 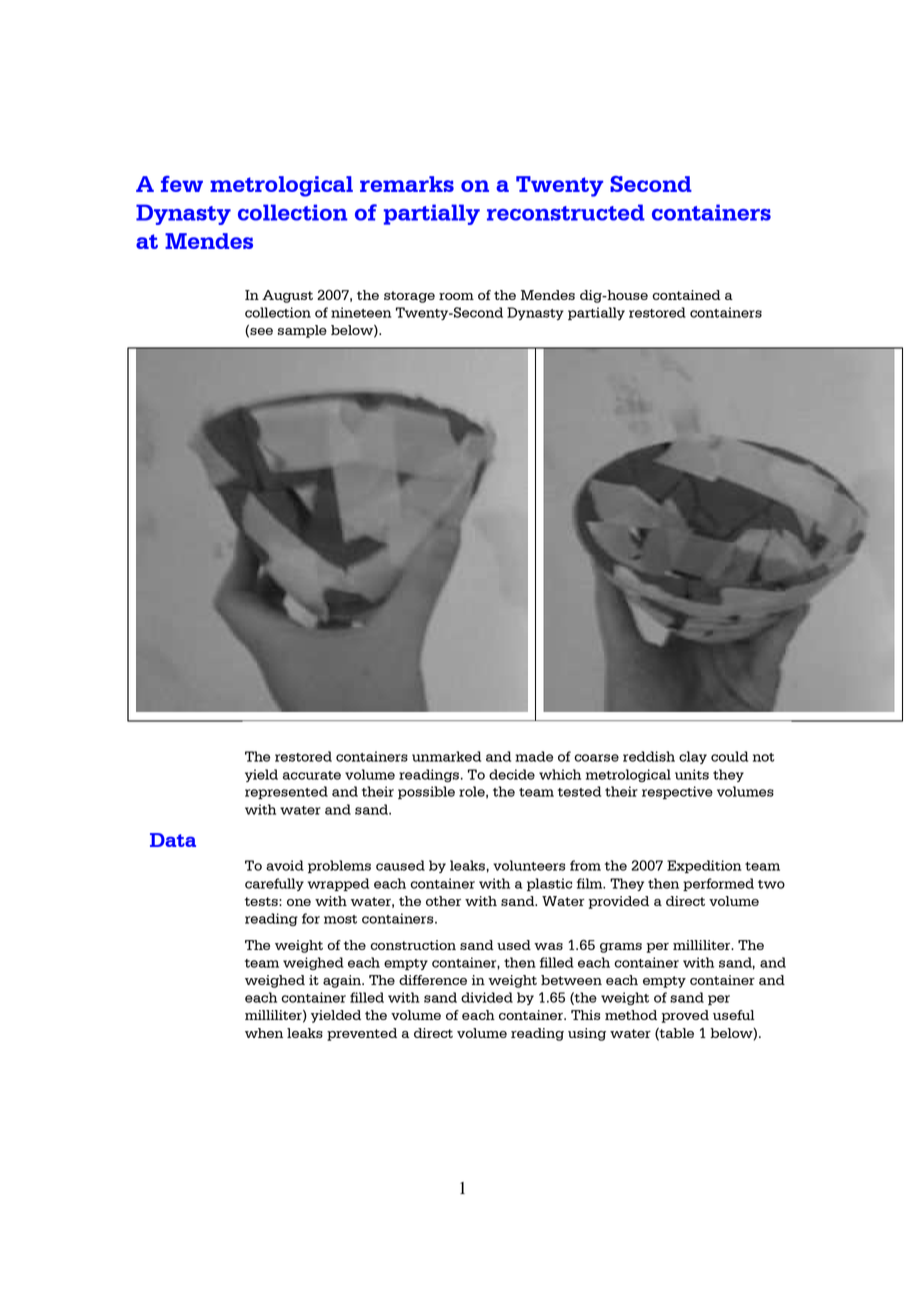 I want to click on contained, so click(x=686, y=295).
